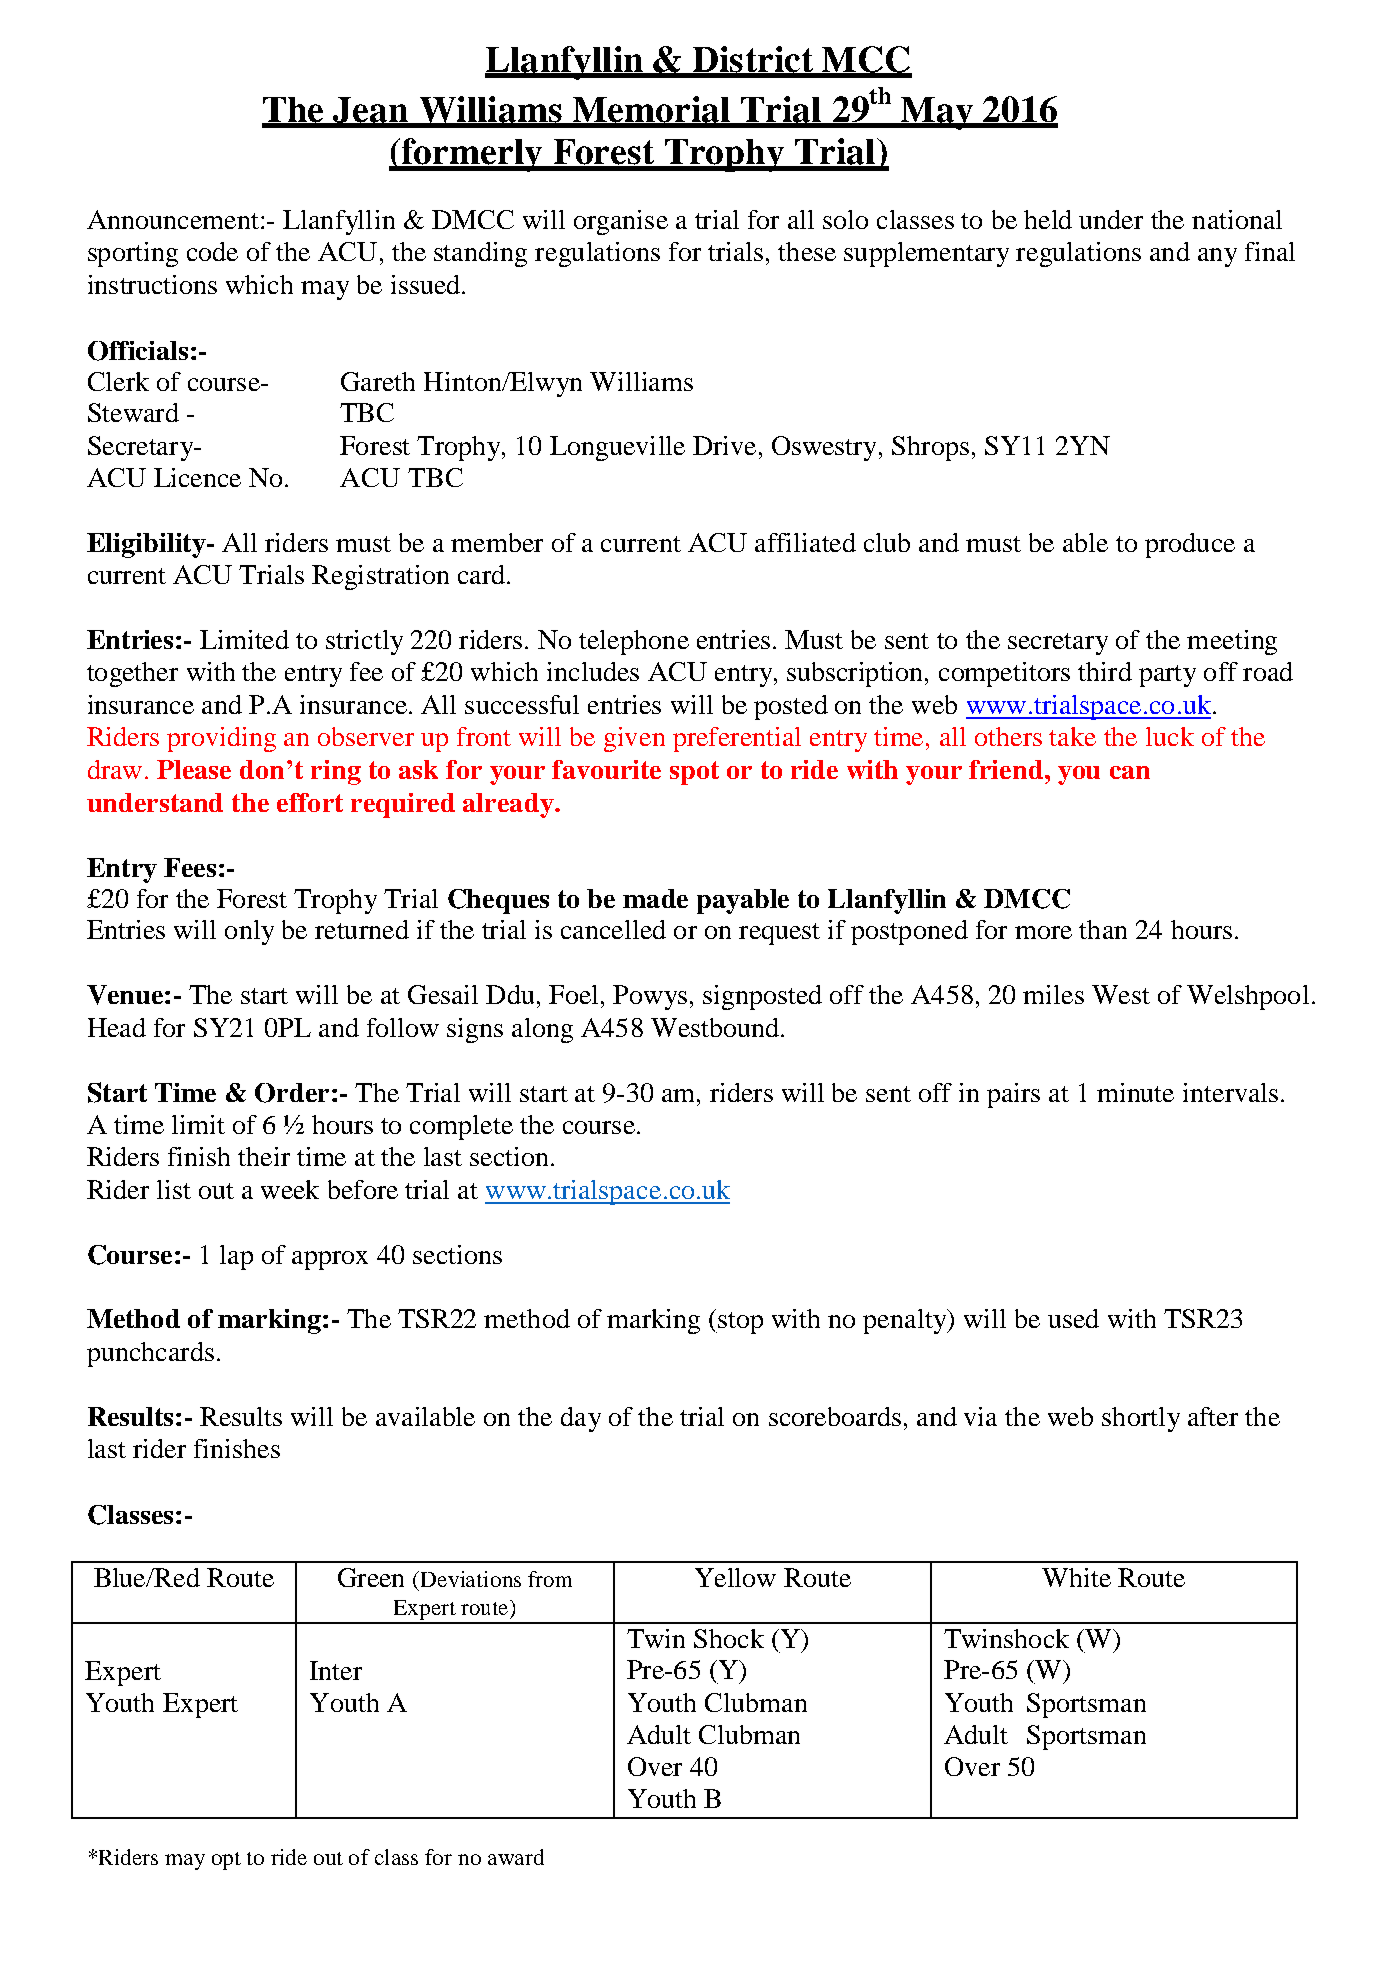 Image resolution: width=1400 pixels, height=1977 pixels. What do you see at coordinates (1190, 545) in the screenshot?
I see `produce` at bounding box center [1190, 545].
